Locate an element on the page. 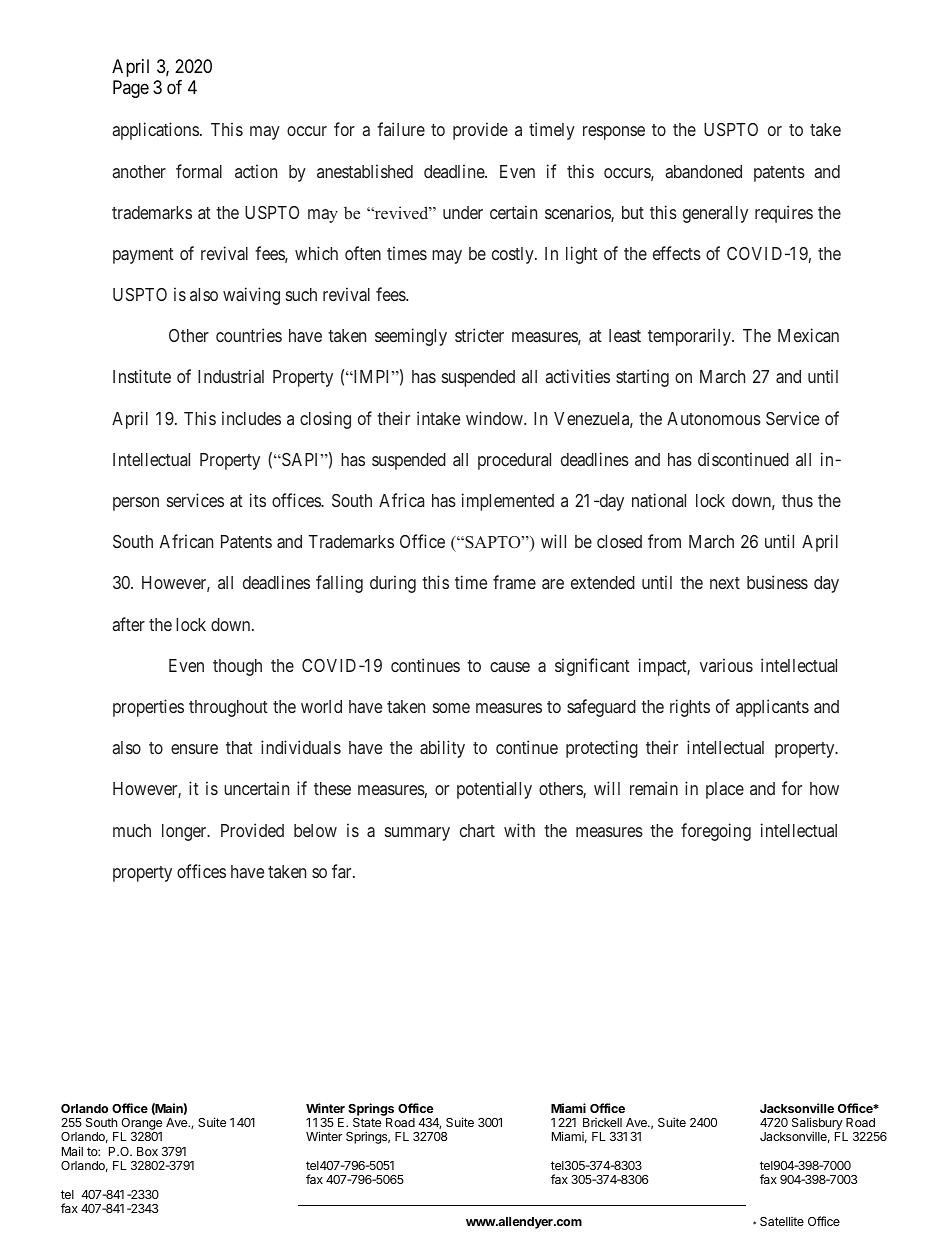  State is located at coordinates (367, 1122).
